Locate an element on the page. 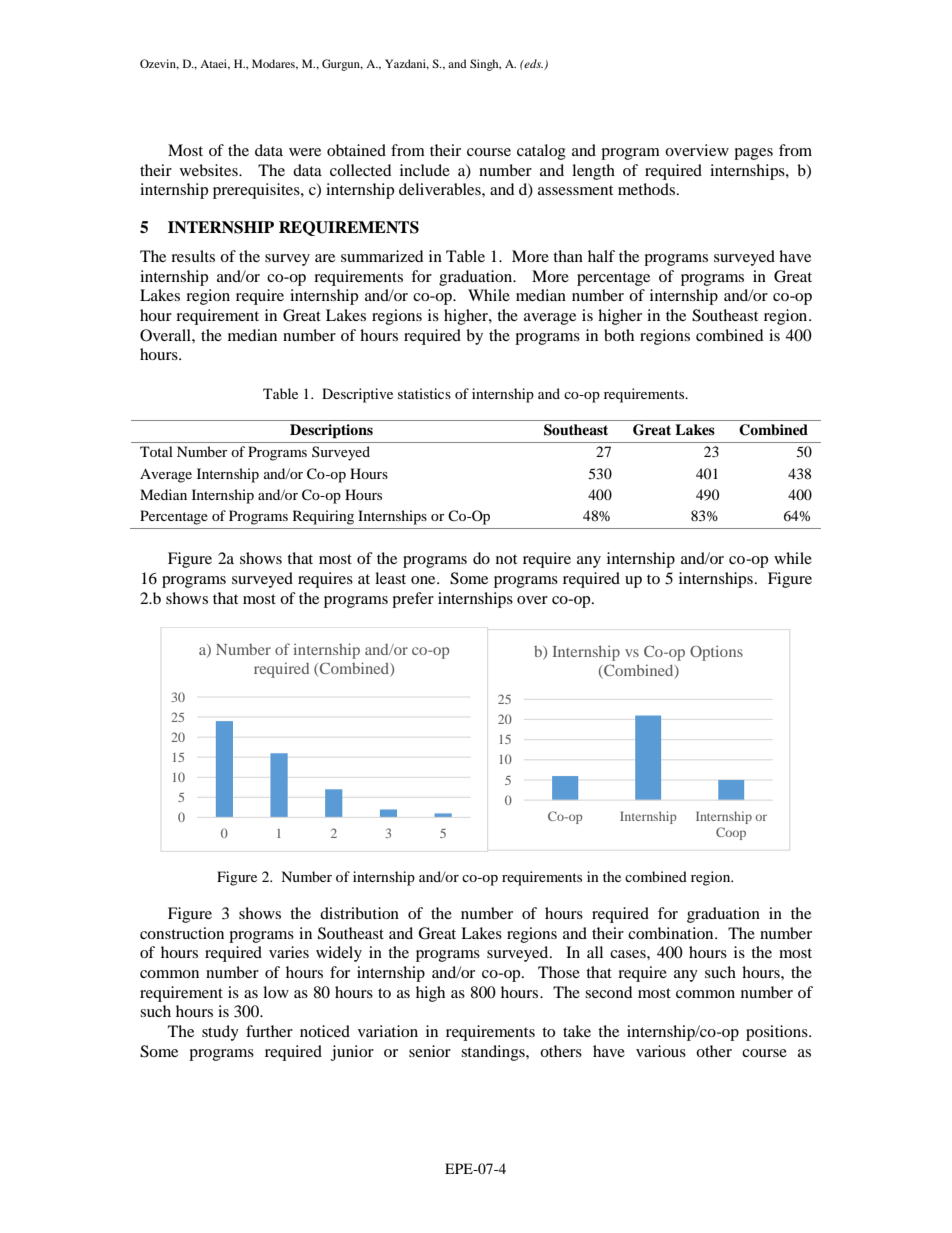 The height and width of the image is (1233, 952). study is located at coordinates (220, 1033).
